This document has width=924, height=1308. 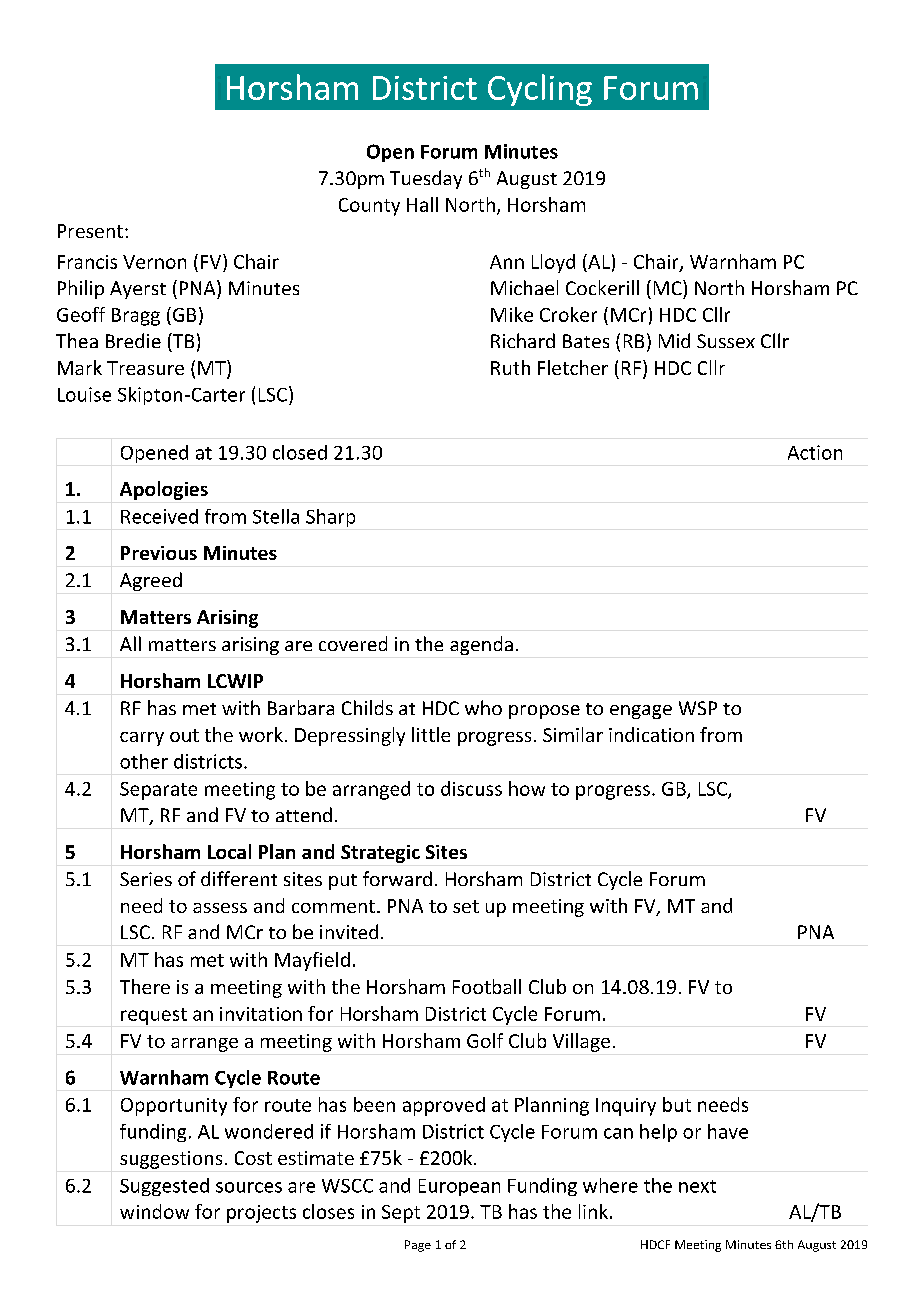 I want to click on European, so click(x=459, y=1187).
